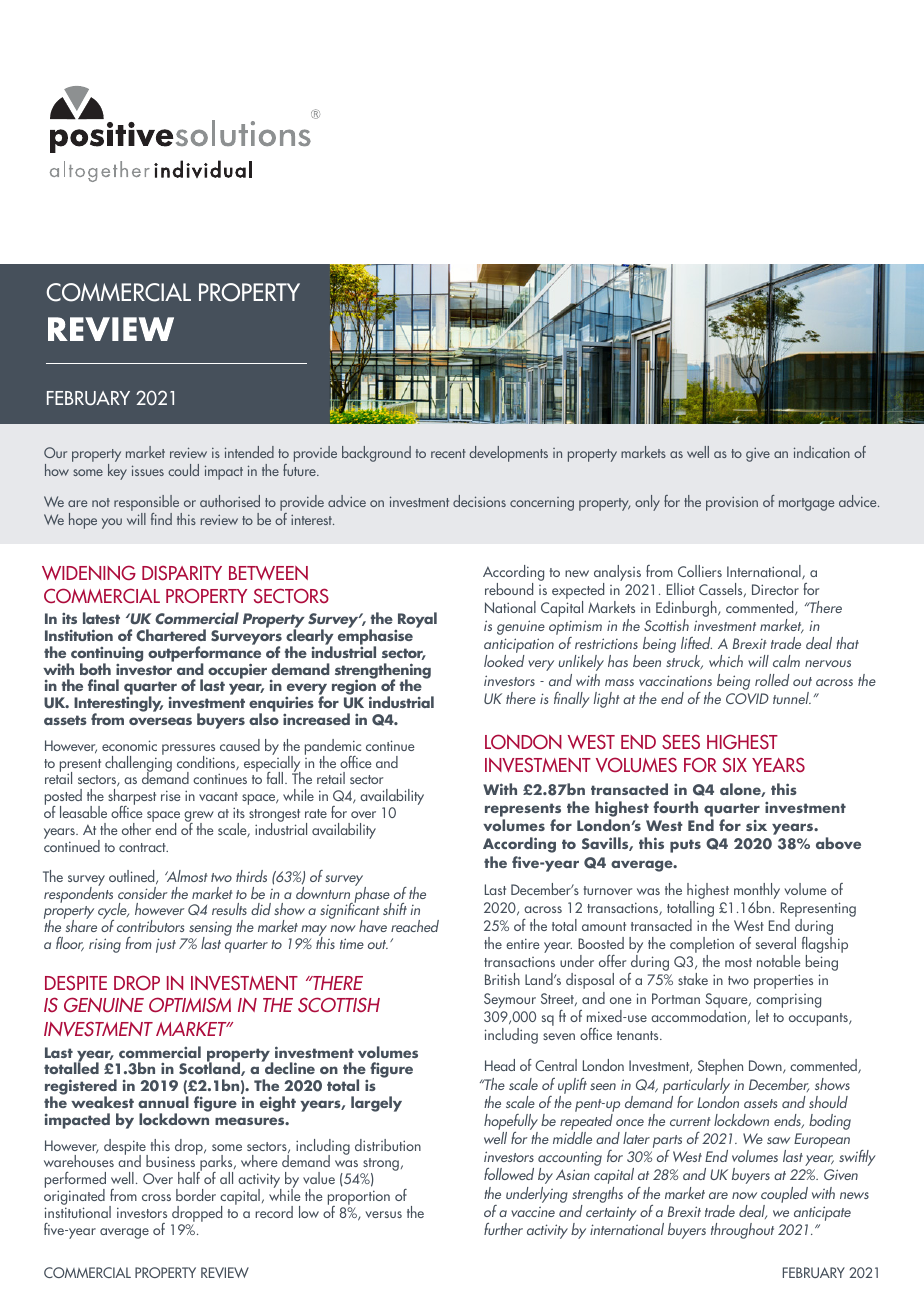  Describe the element at coordinates (81, 1088) in the page. I see `registered` at that location.
